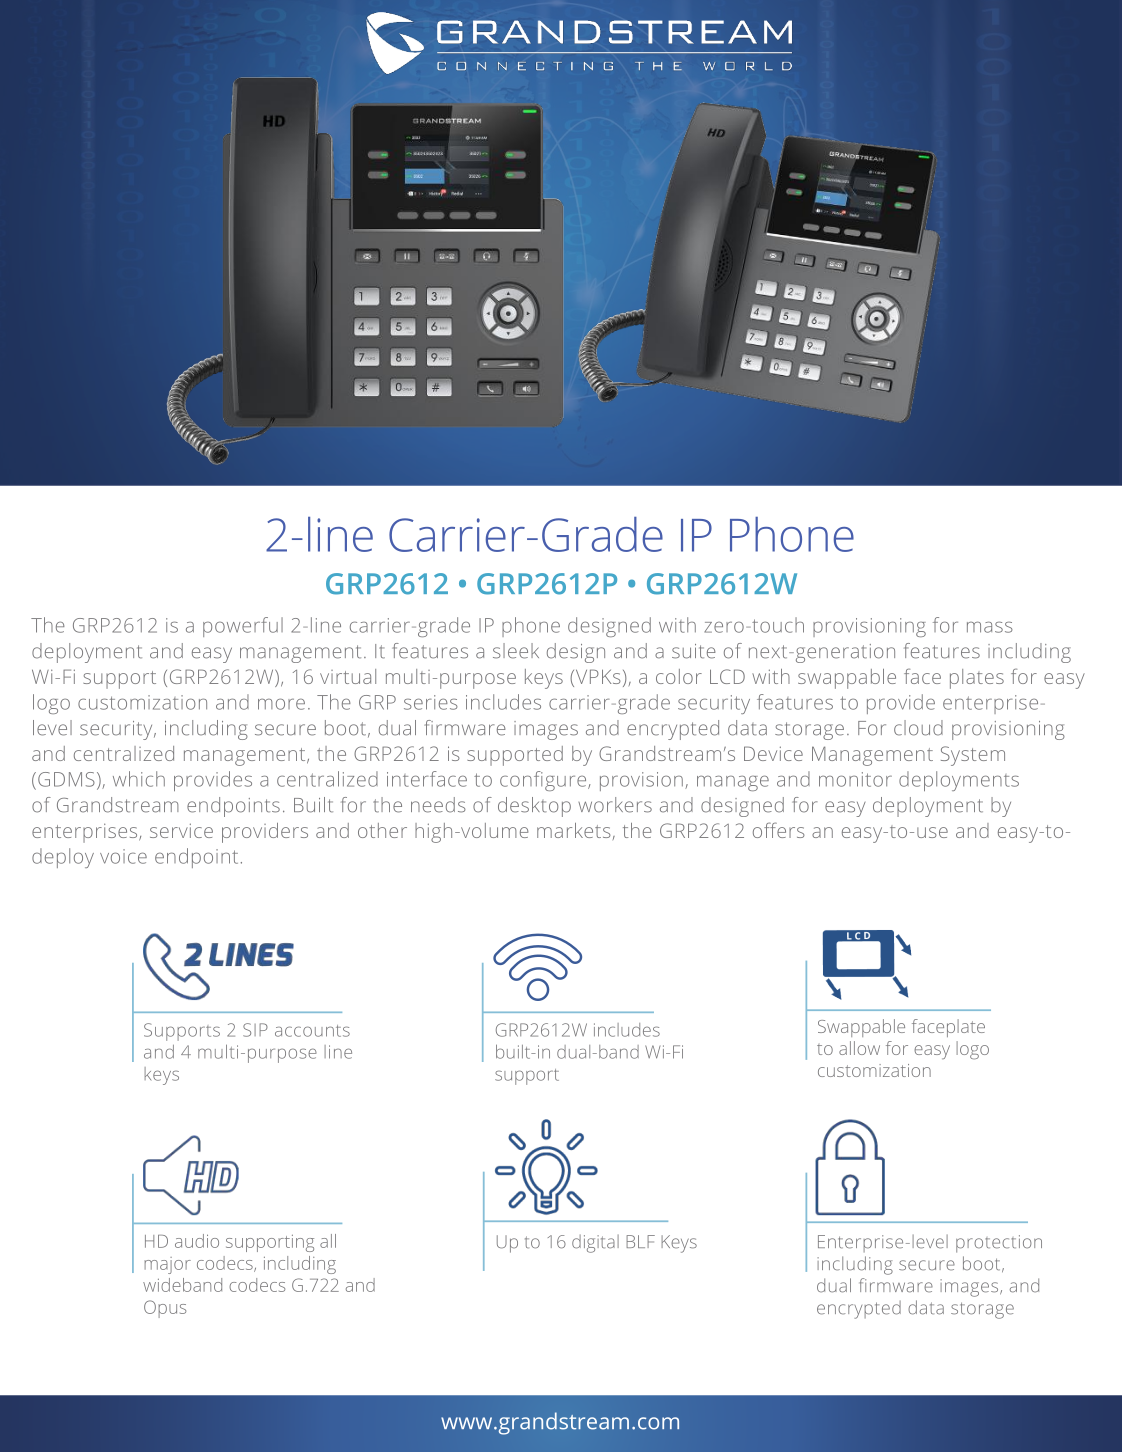  I want to click on digital, so click(595, 1244).
